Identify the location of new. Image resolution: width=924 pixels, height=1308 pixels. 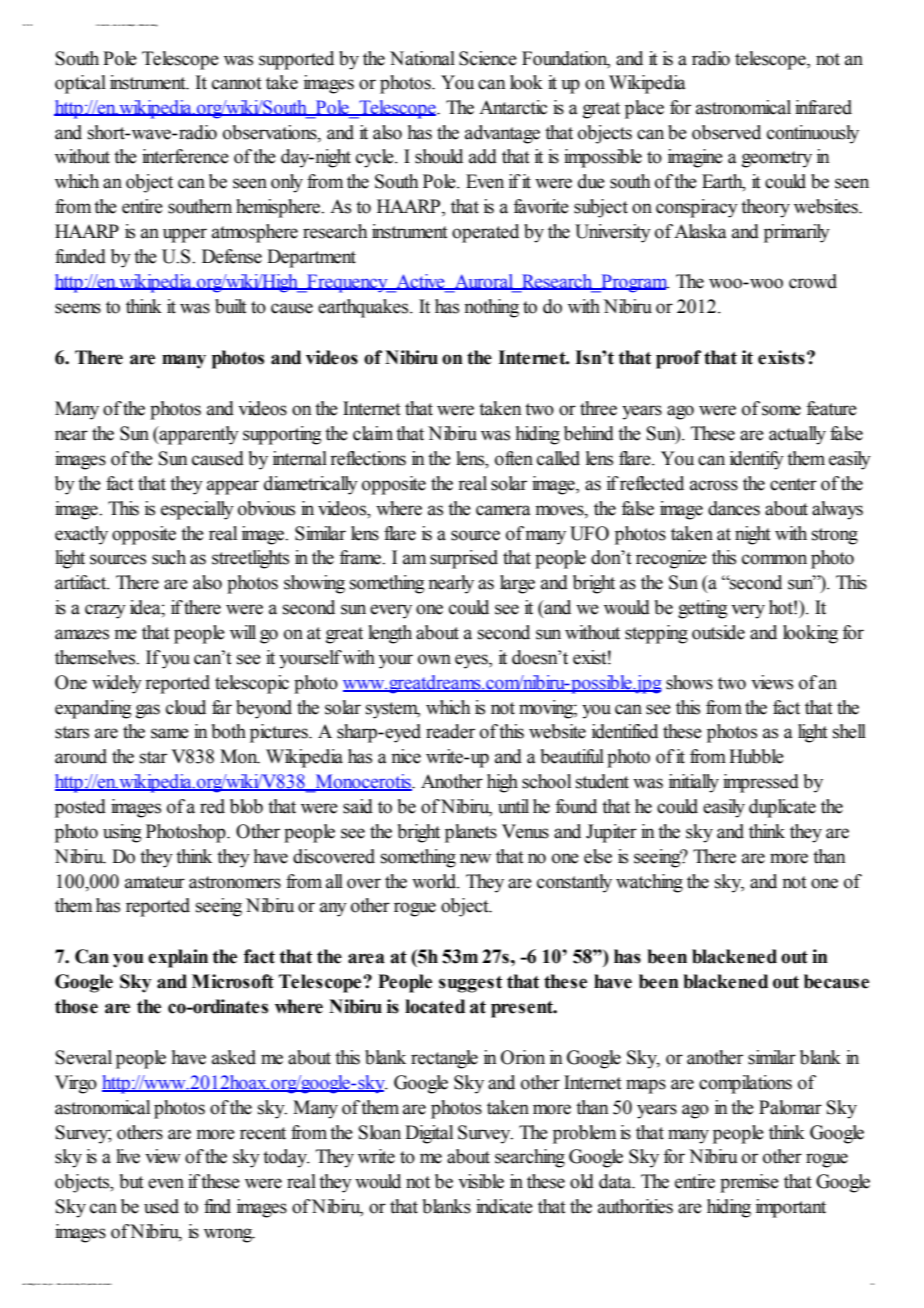
(475, 858).
